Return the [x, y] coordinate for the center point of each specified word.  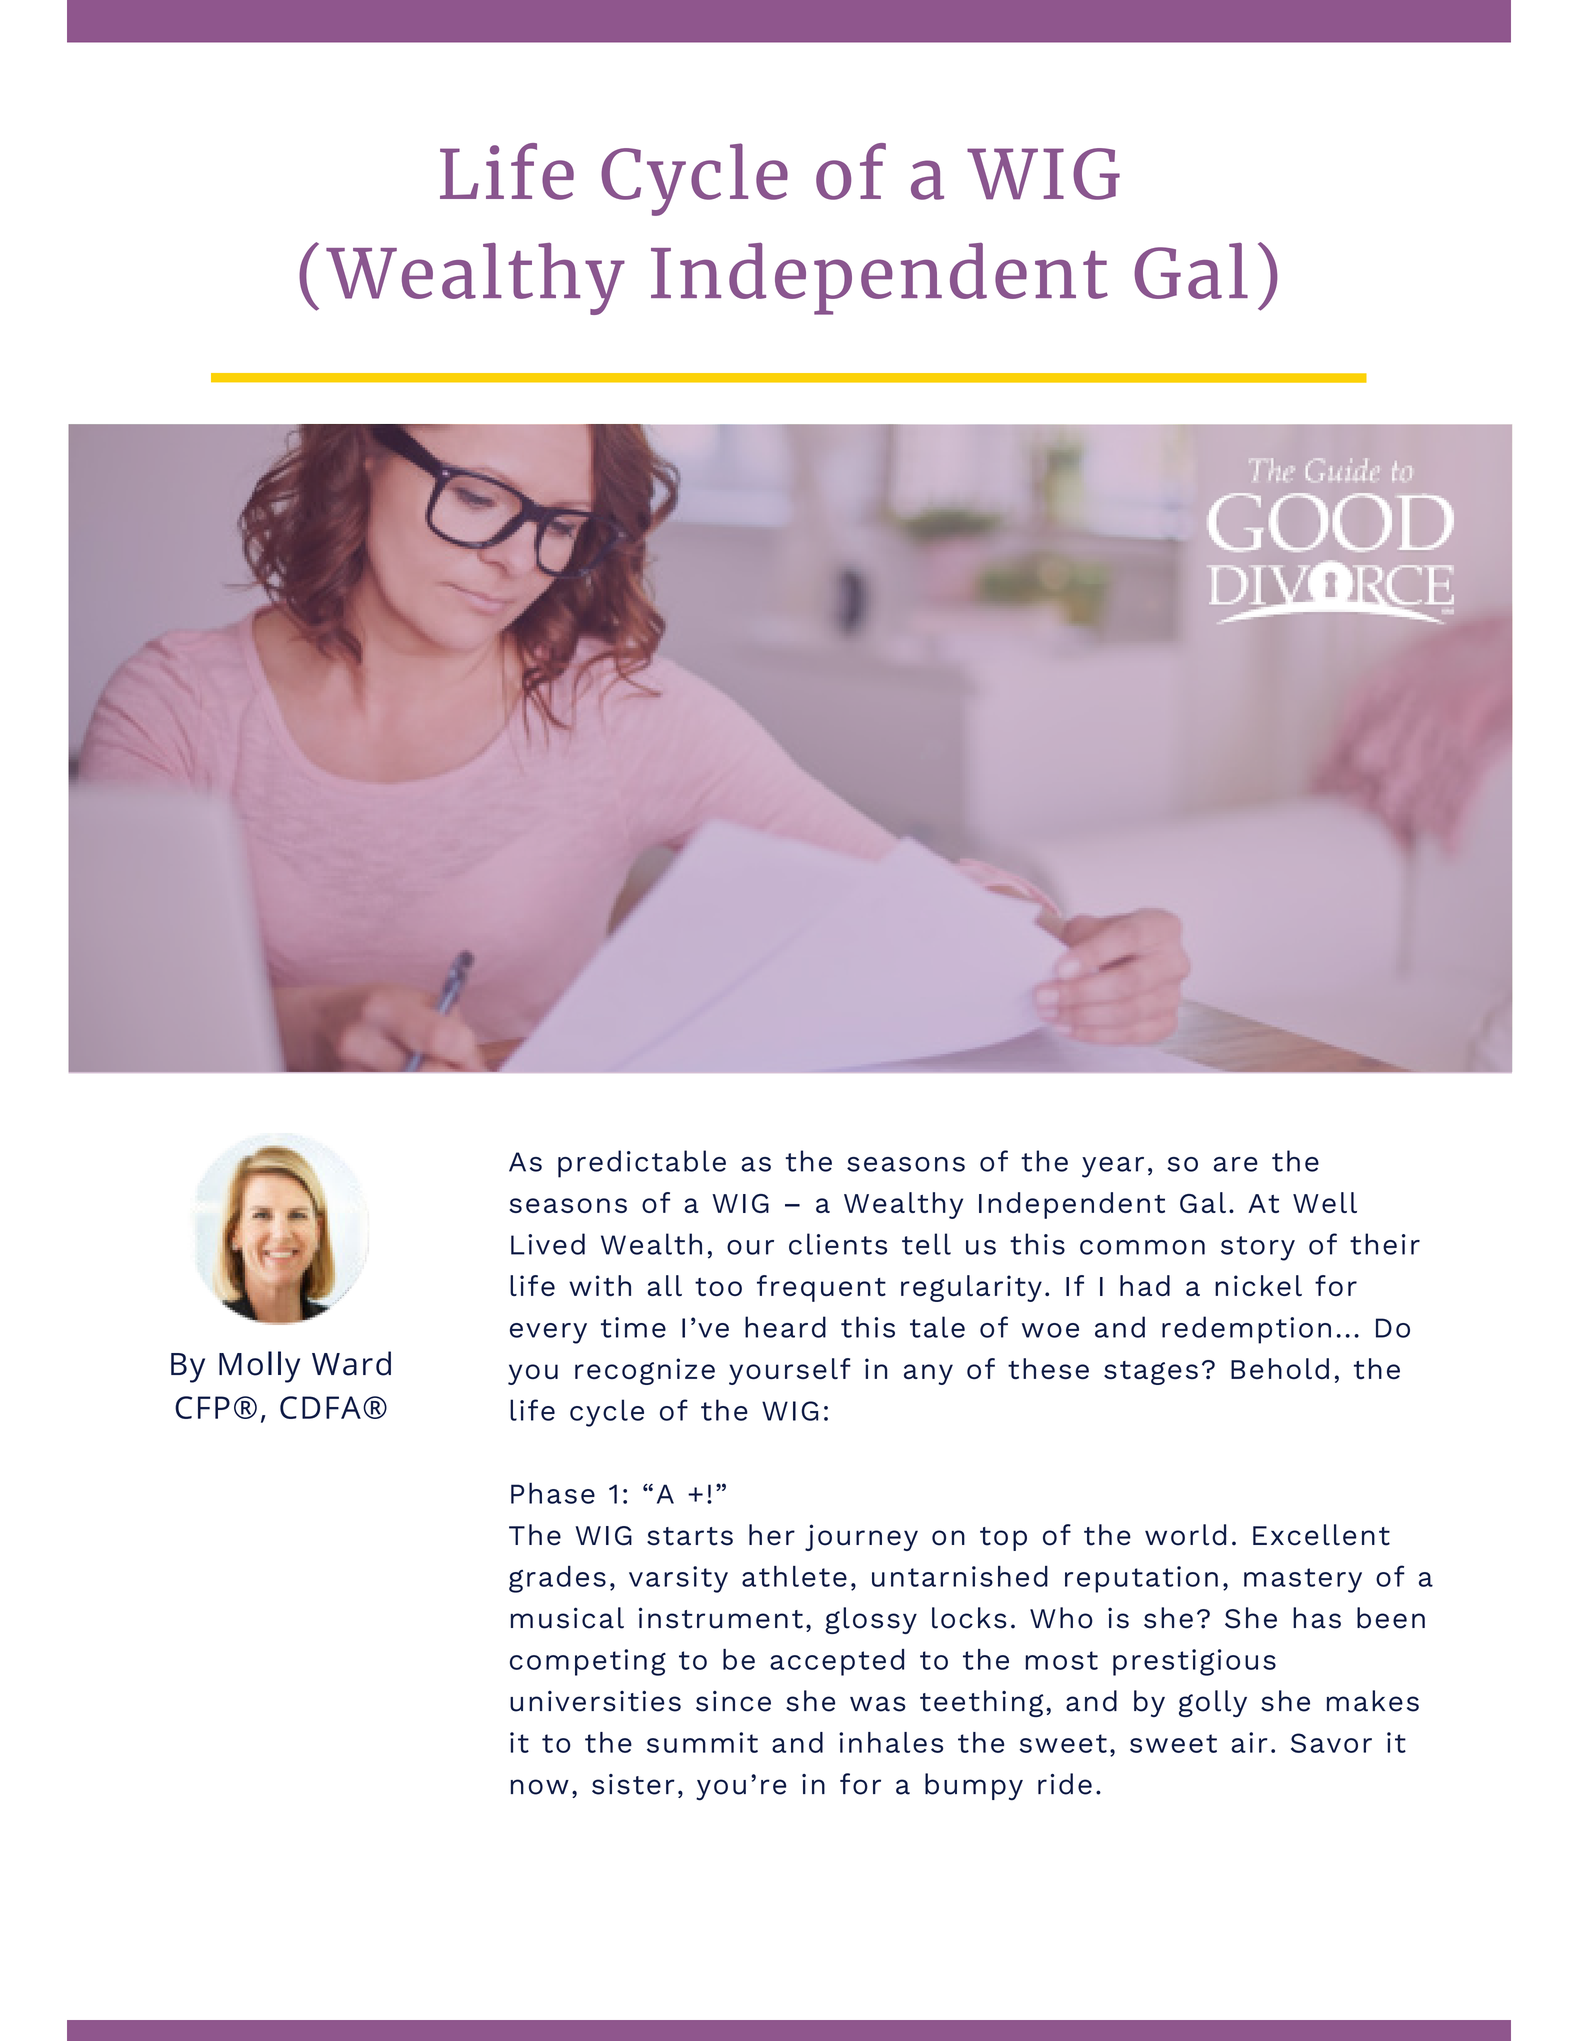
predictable [642, 1164]
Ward [351, 1363]
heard [785, 1327]
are [1236, 1164]
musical [567, 1618]
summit [702, 1742]
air [1249, 1742]
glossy [871, 1620]
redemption [1246, 1330]
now [540, 1787]
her [772, 1535]
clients [838, 1244]
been [1391, 1618]
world [1185, 1535]
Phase [553, 1493]
